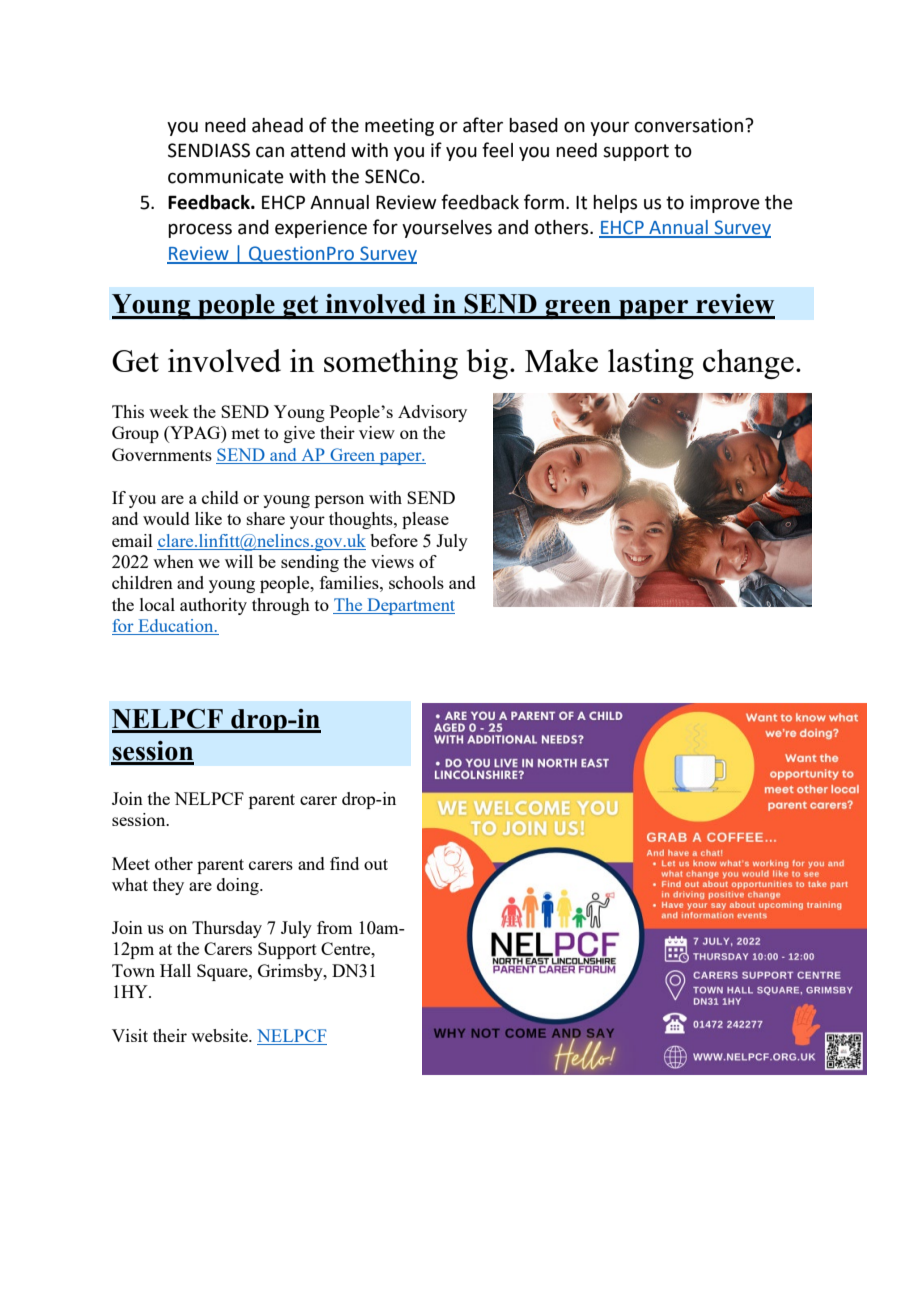  I want to click on from, so click(334, 927).
